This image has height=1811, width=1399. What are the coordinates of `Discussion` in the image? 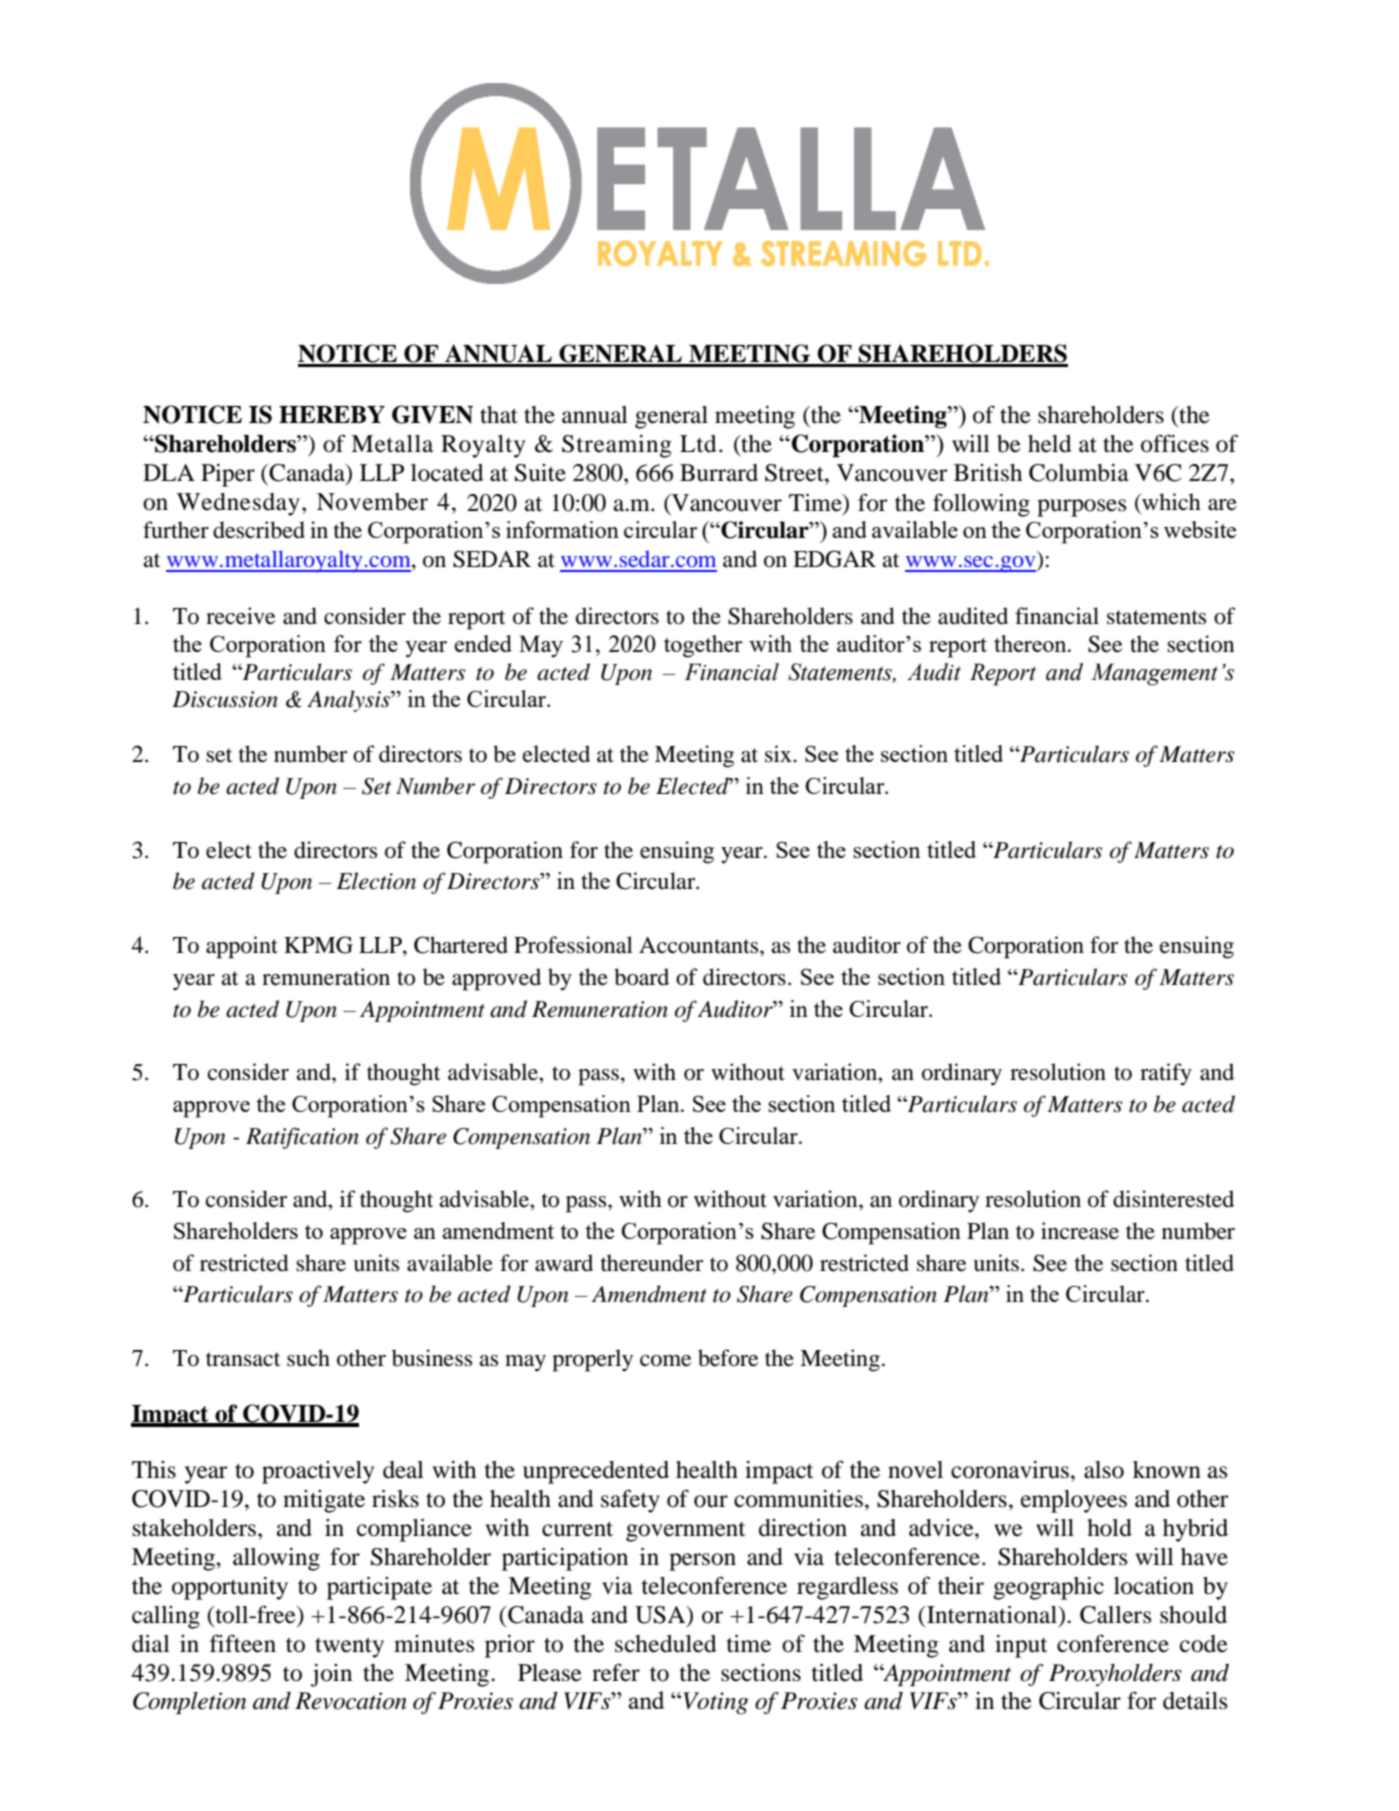 It's located at (225, 699).
